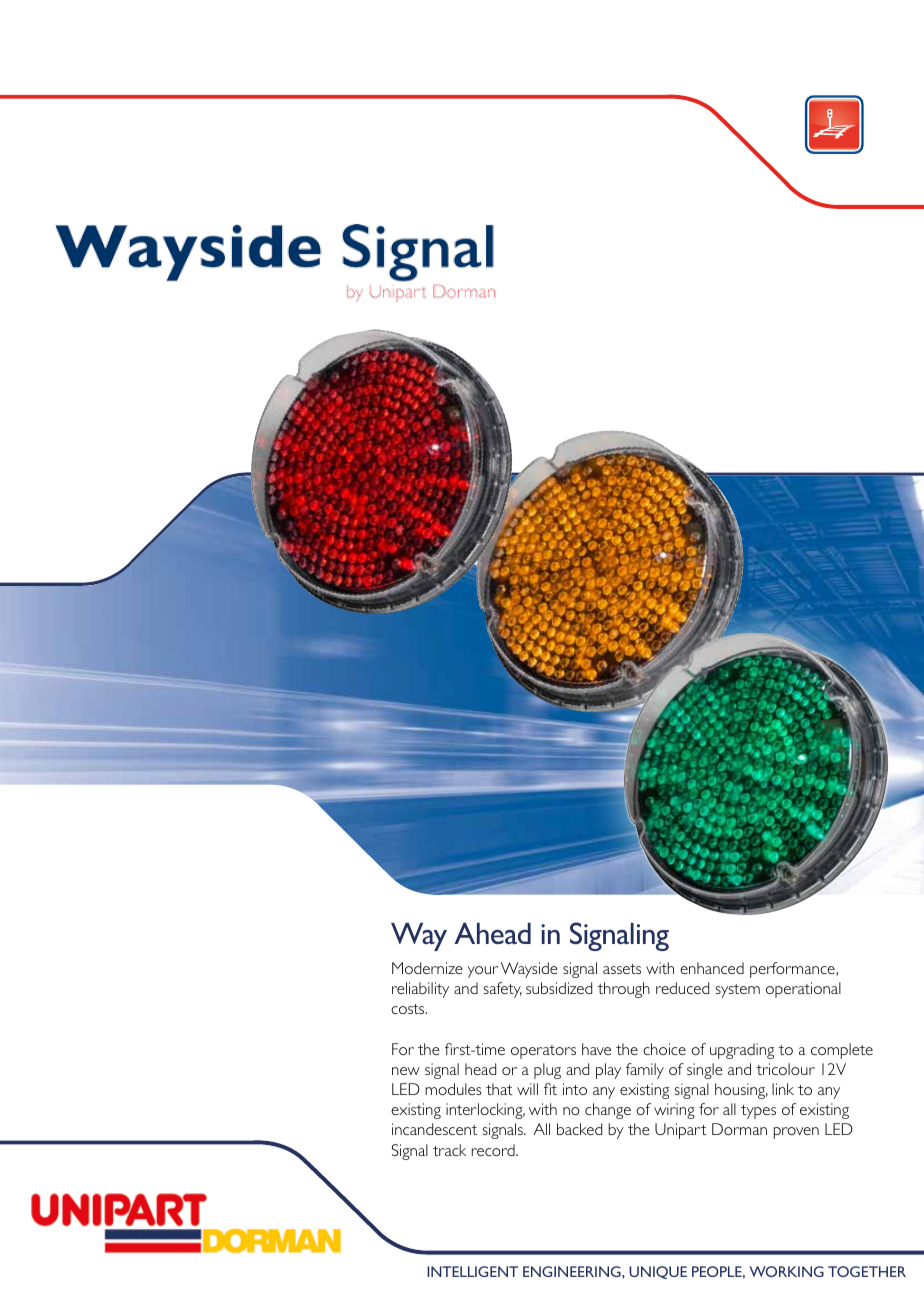 The image size is (924, 1308). I want to click on operators, so click(543, 1052).
